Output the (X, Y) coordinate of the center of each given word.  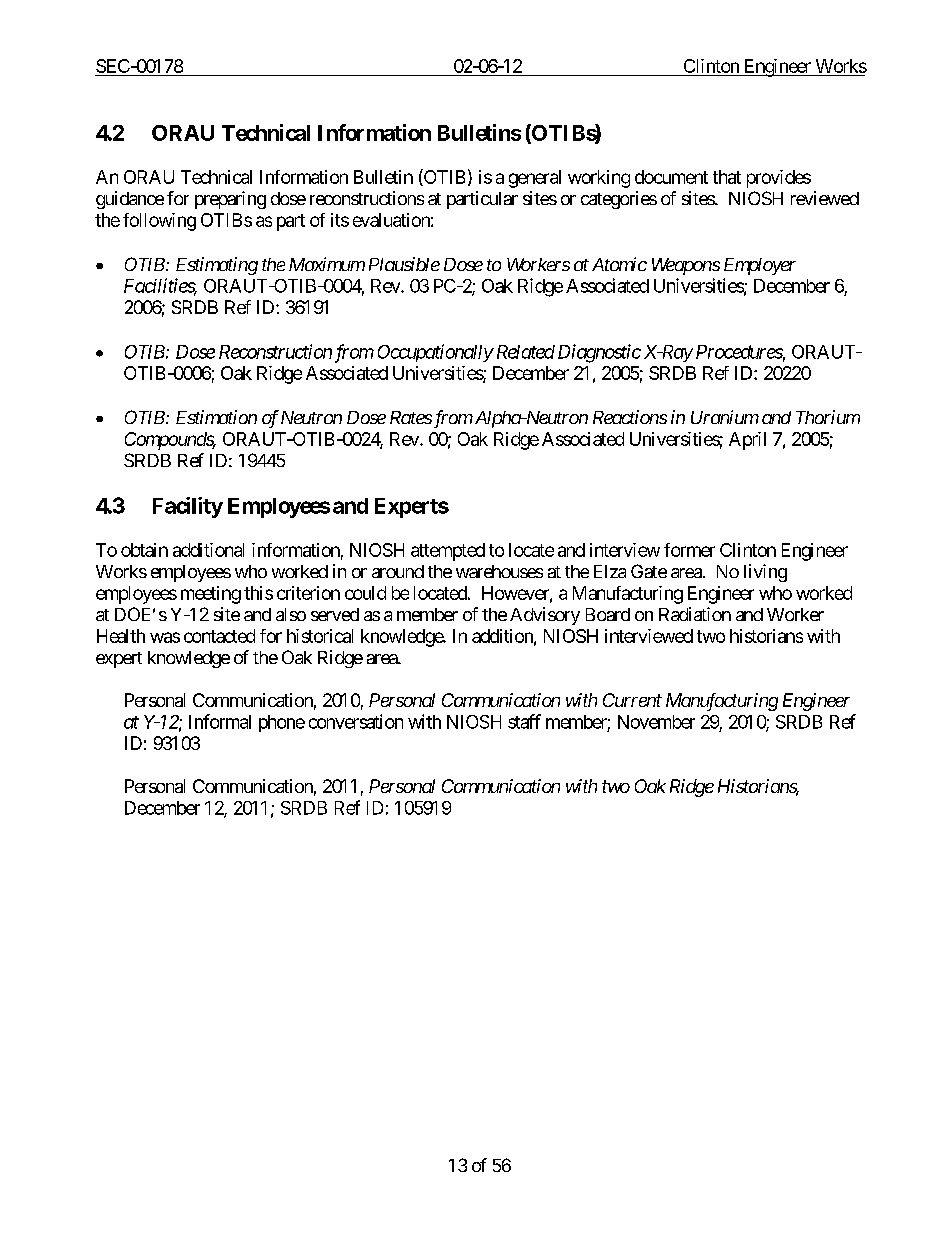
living (765, 573)
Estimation (216, 417)
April (747, 441)
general (535, 179)
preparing (230, 200)
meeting (211, 595)
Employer (760, 266)
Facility (188, 507)
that (727, 177)
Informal (220, 721)
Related (524, 352)
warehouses (499, 571)
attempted (448, 552)
